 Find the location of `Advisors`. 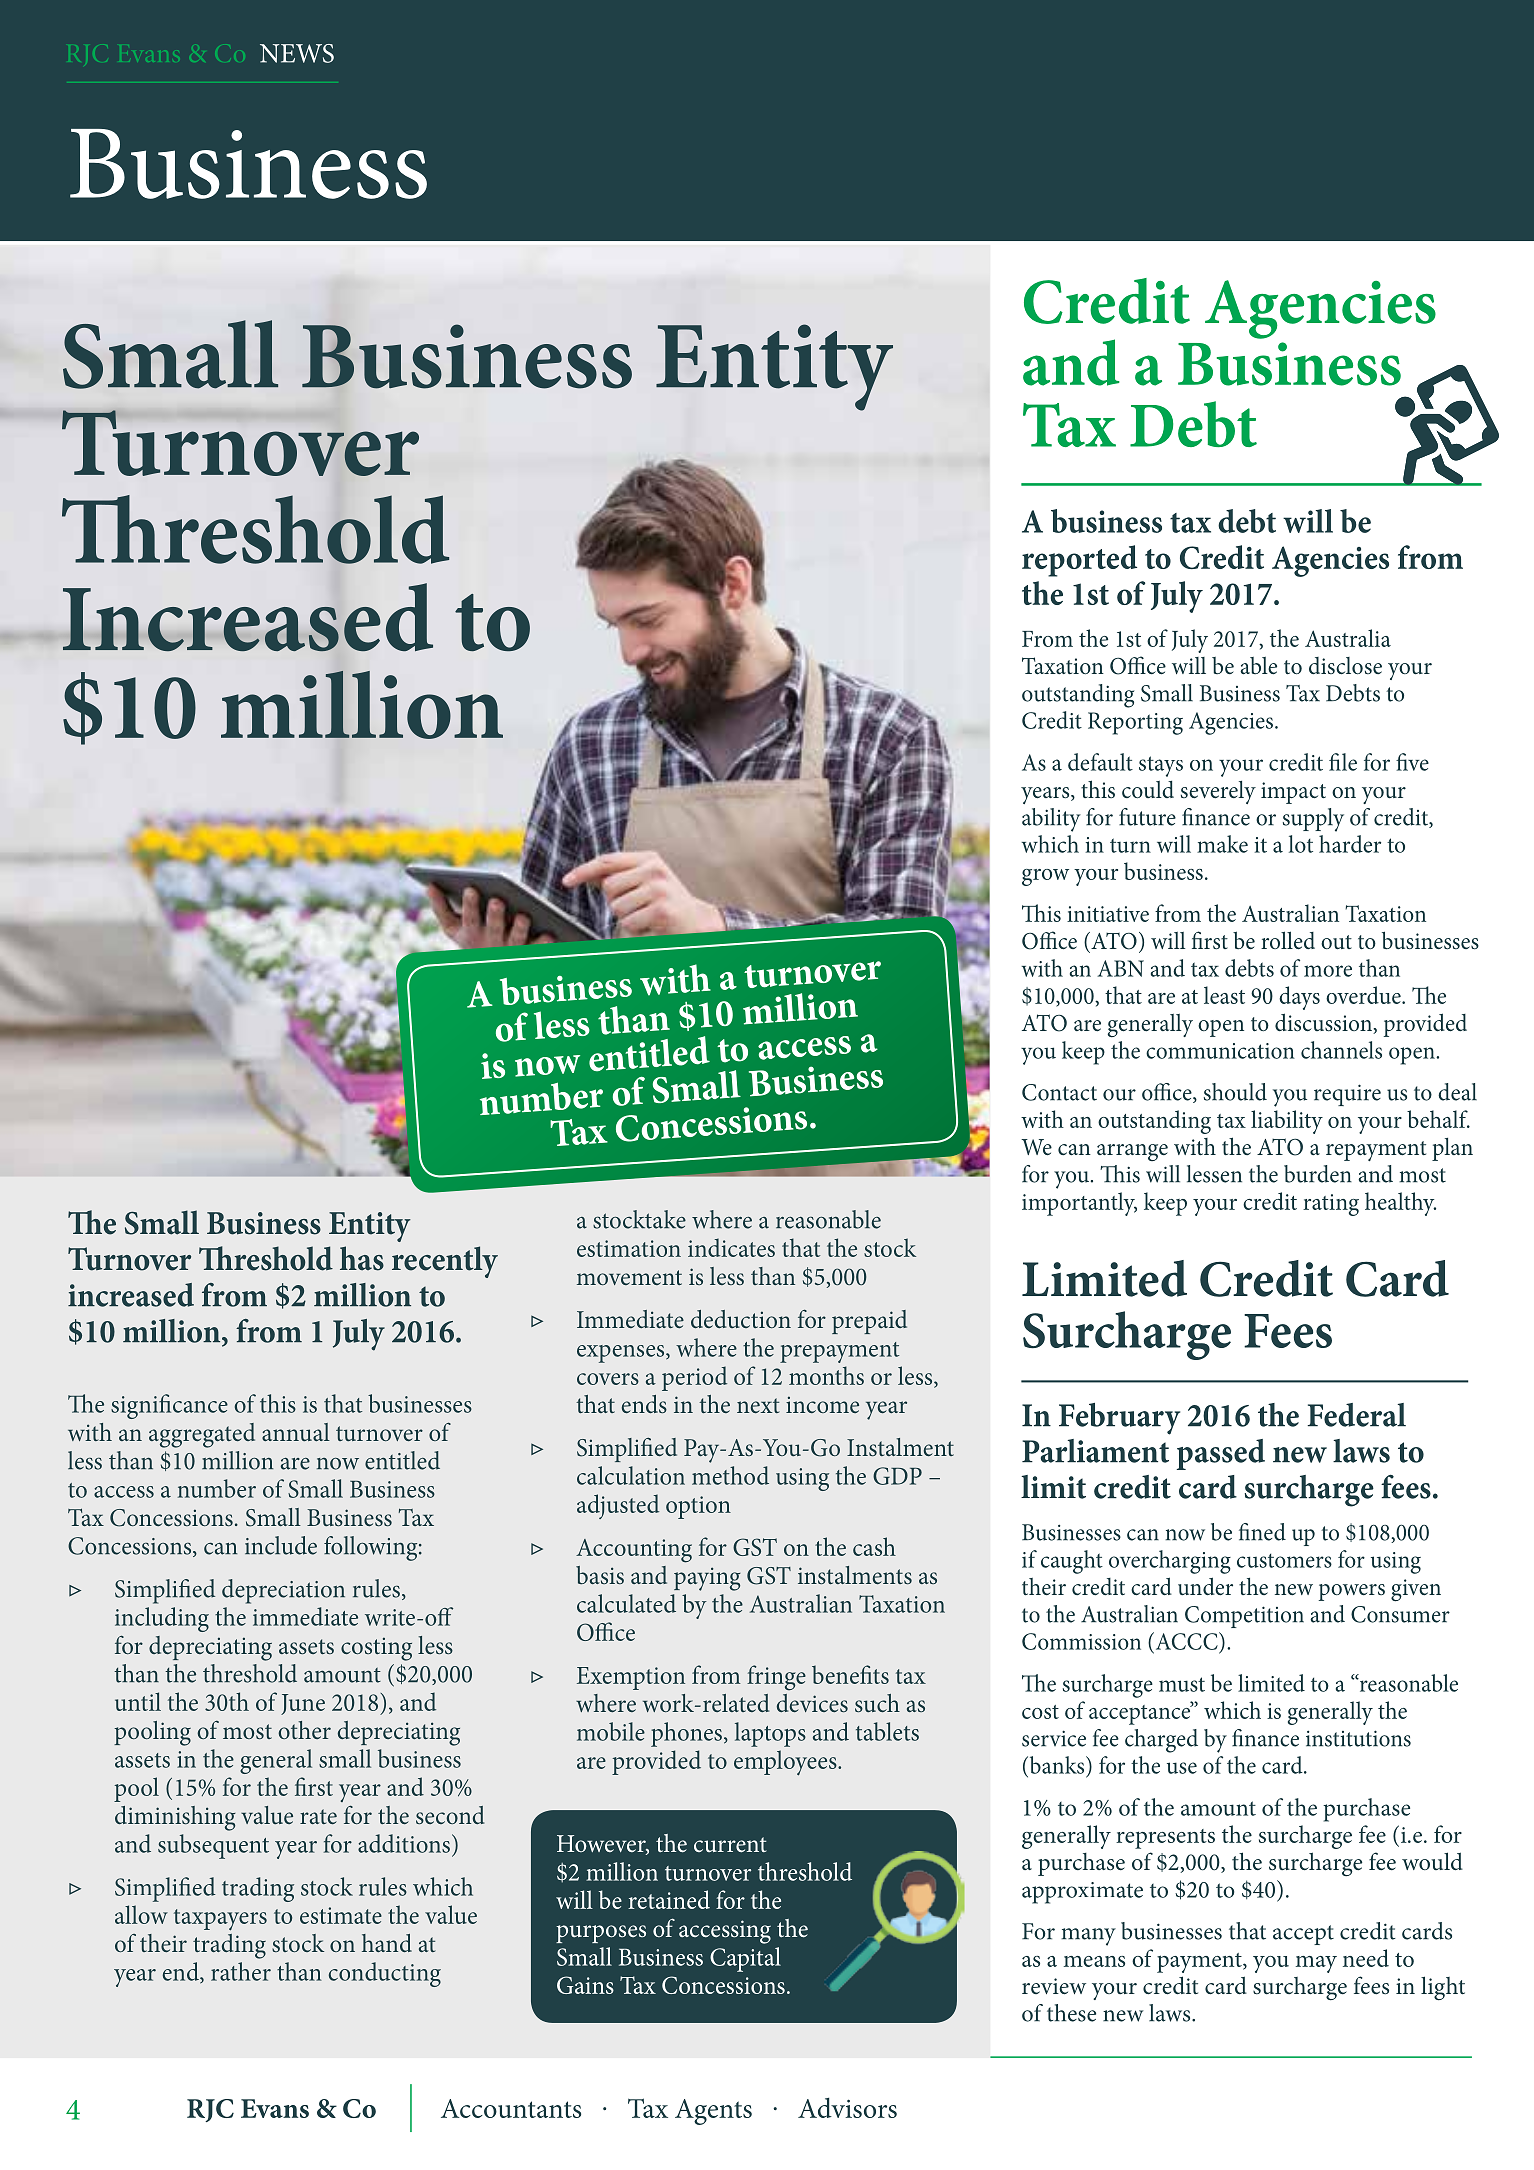

Advisors is located at coordinates (847, 2108).
